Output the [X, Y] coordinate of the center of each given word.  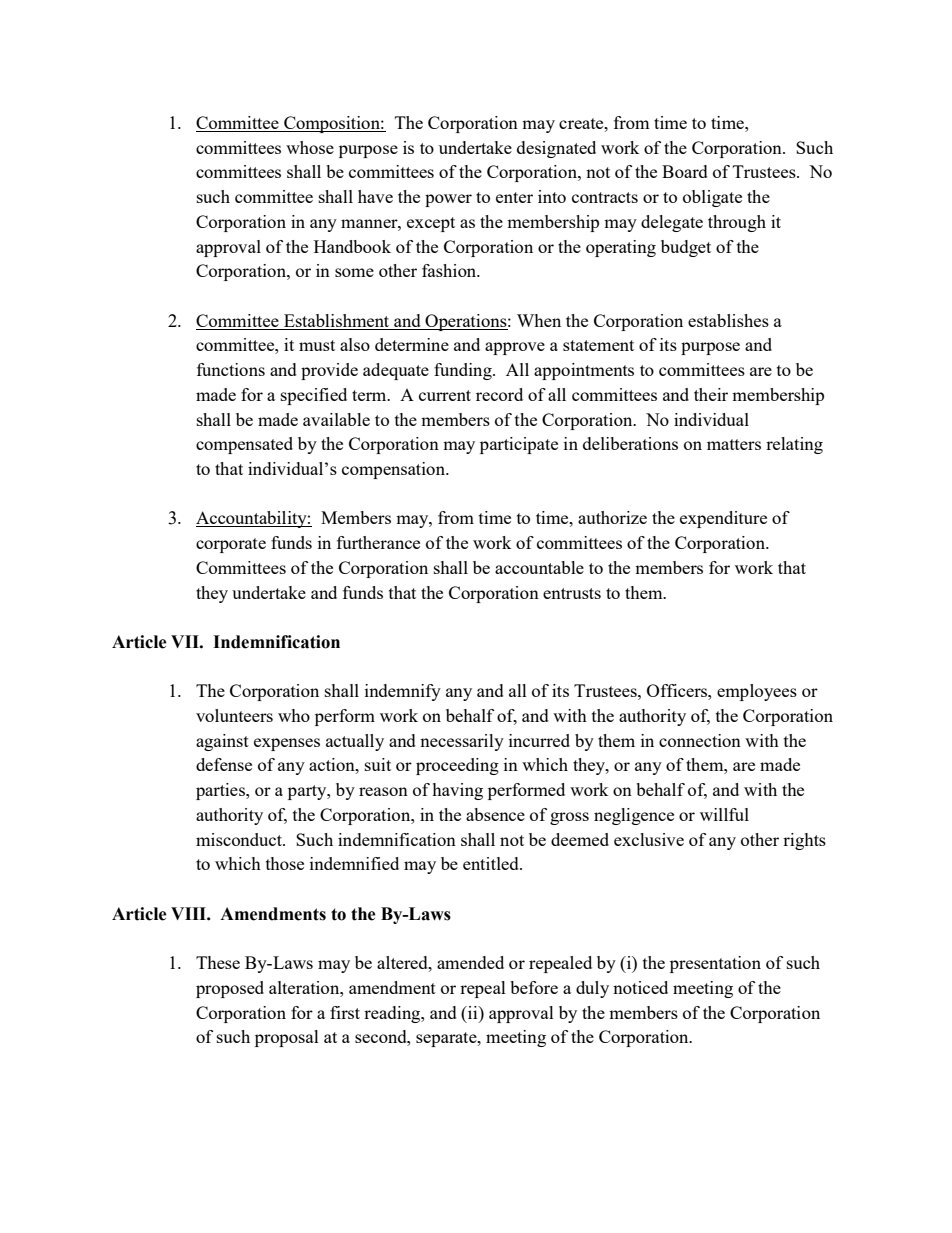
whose [310, 147]
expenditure [723, 519]
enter [514, 197]
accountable [539, 567]
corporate [231, 545]
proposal [287, 1038]
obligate [712, 198]
